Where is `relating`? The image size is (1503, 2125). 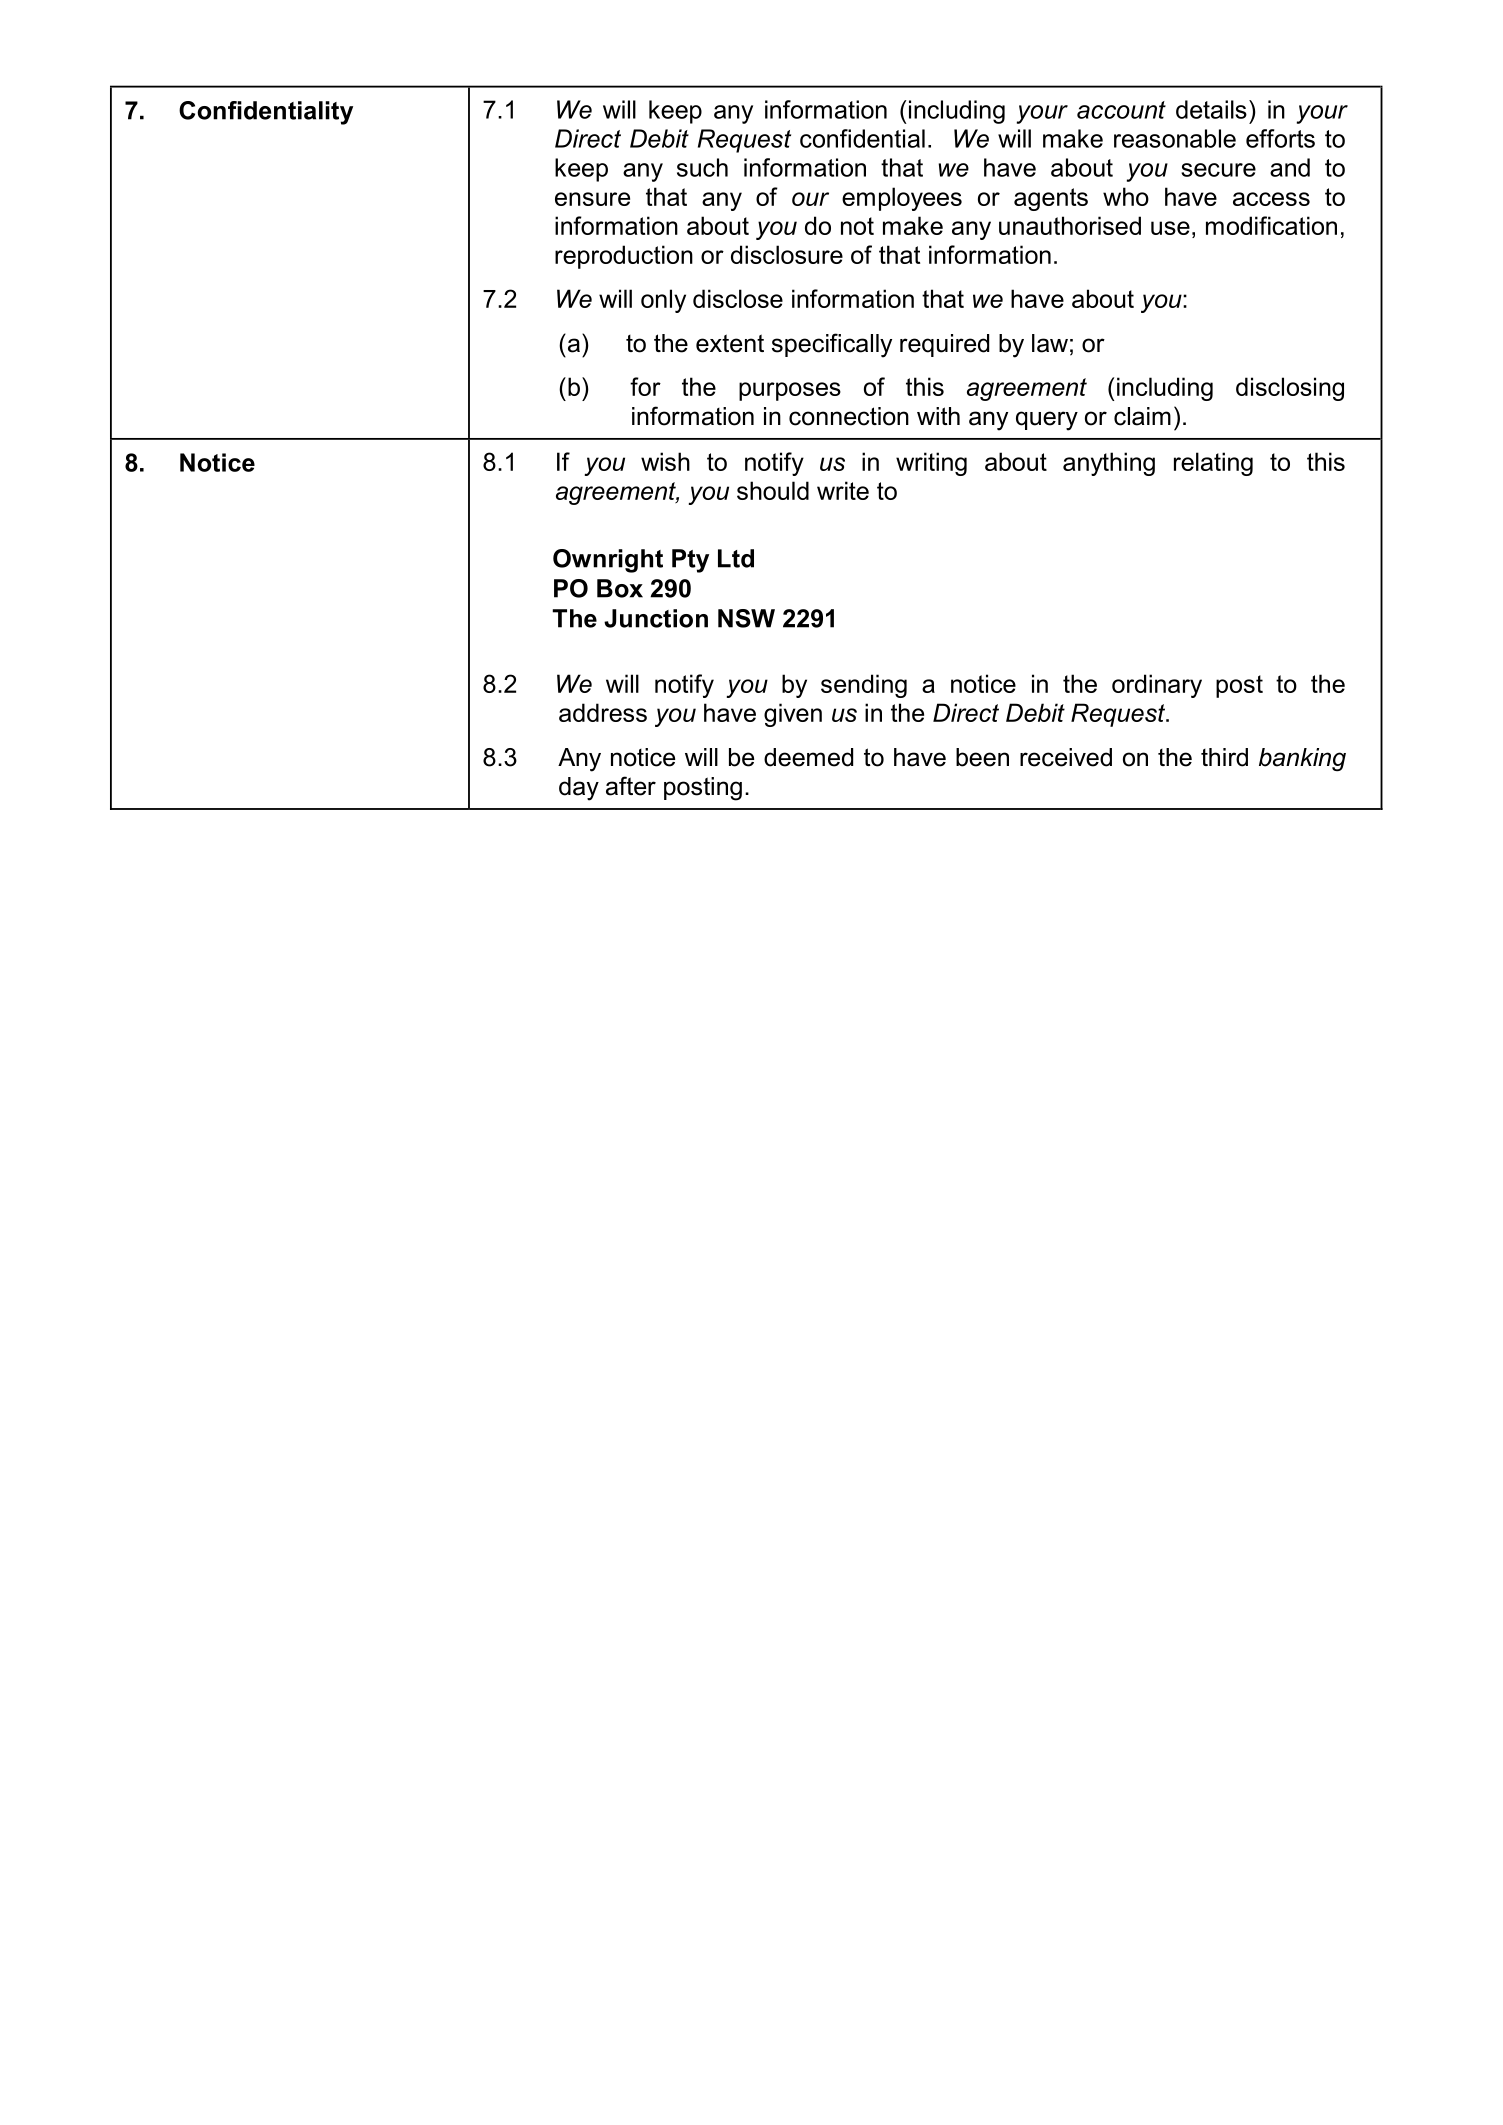 relating is located at coordinates (1213, 464).
